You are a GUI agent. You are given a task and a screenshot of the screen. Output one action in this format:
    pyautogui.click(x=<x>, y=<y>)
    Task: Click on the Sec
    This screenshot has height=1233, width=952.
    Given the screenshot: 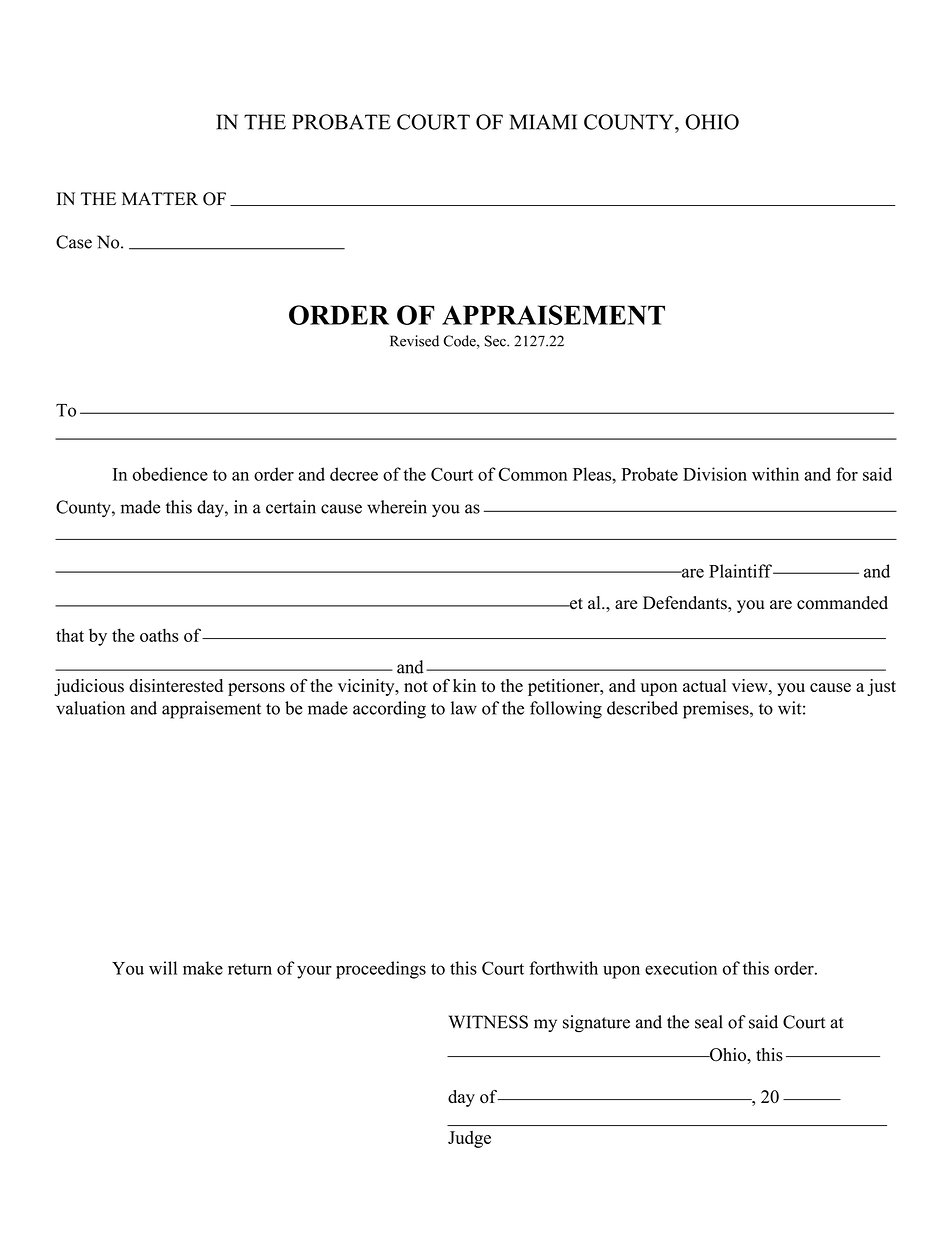 What is the action you would take?
    pyautogui.click(x=496, y=341)
